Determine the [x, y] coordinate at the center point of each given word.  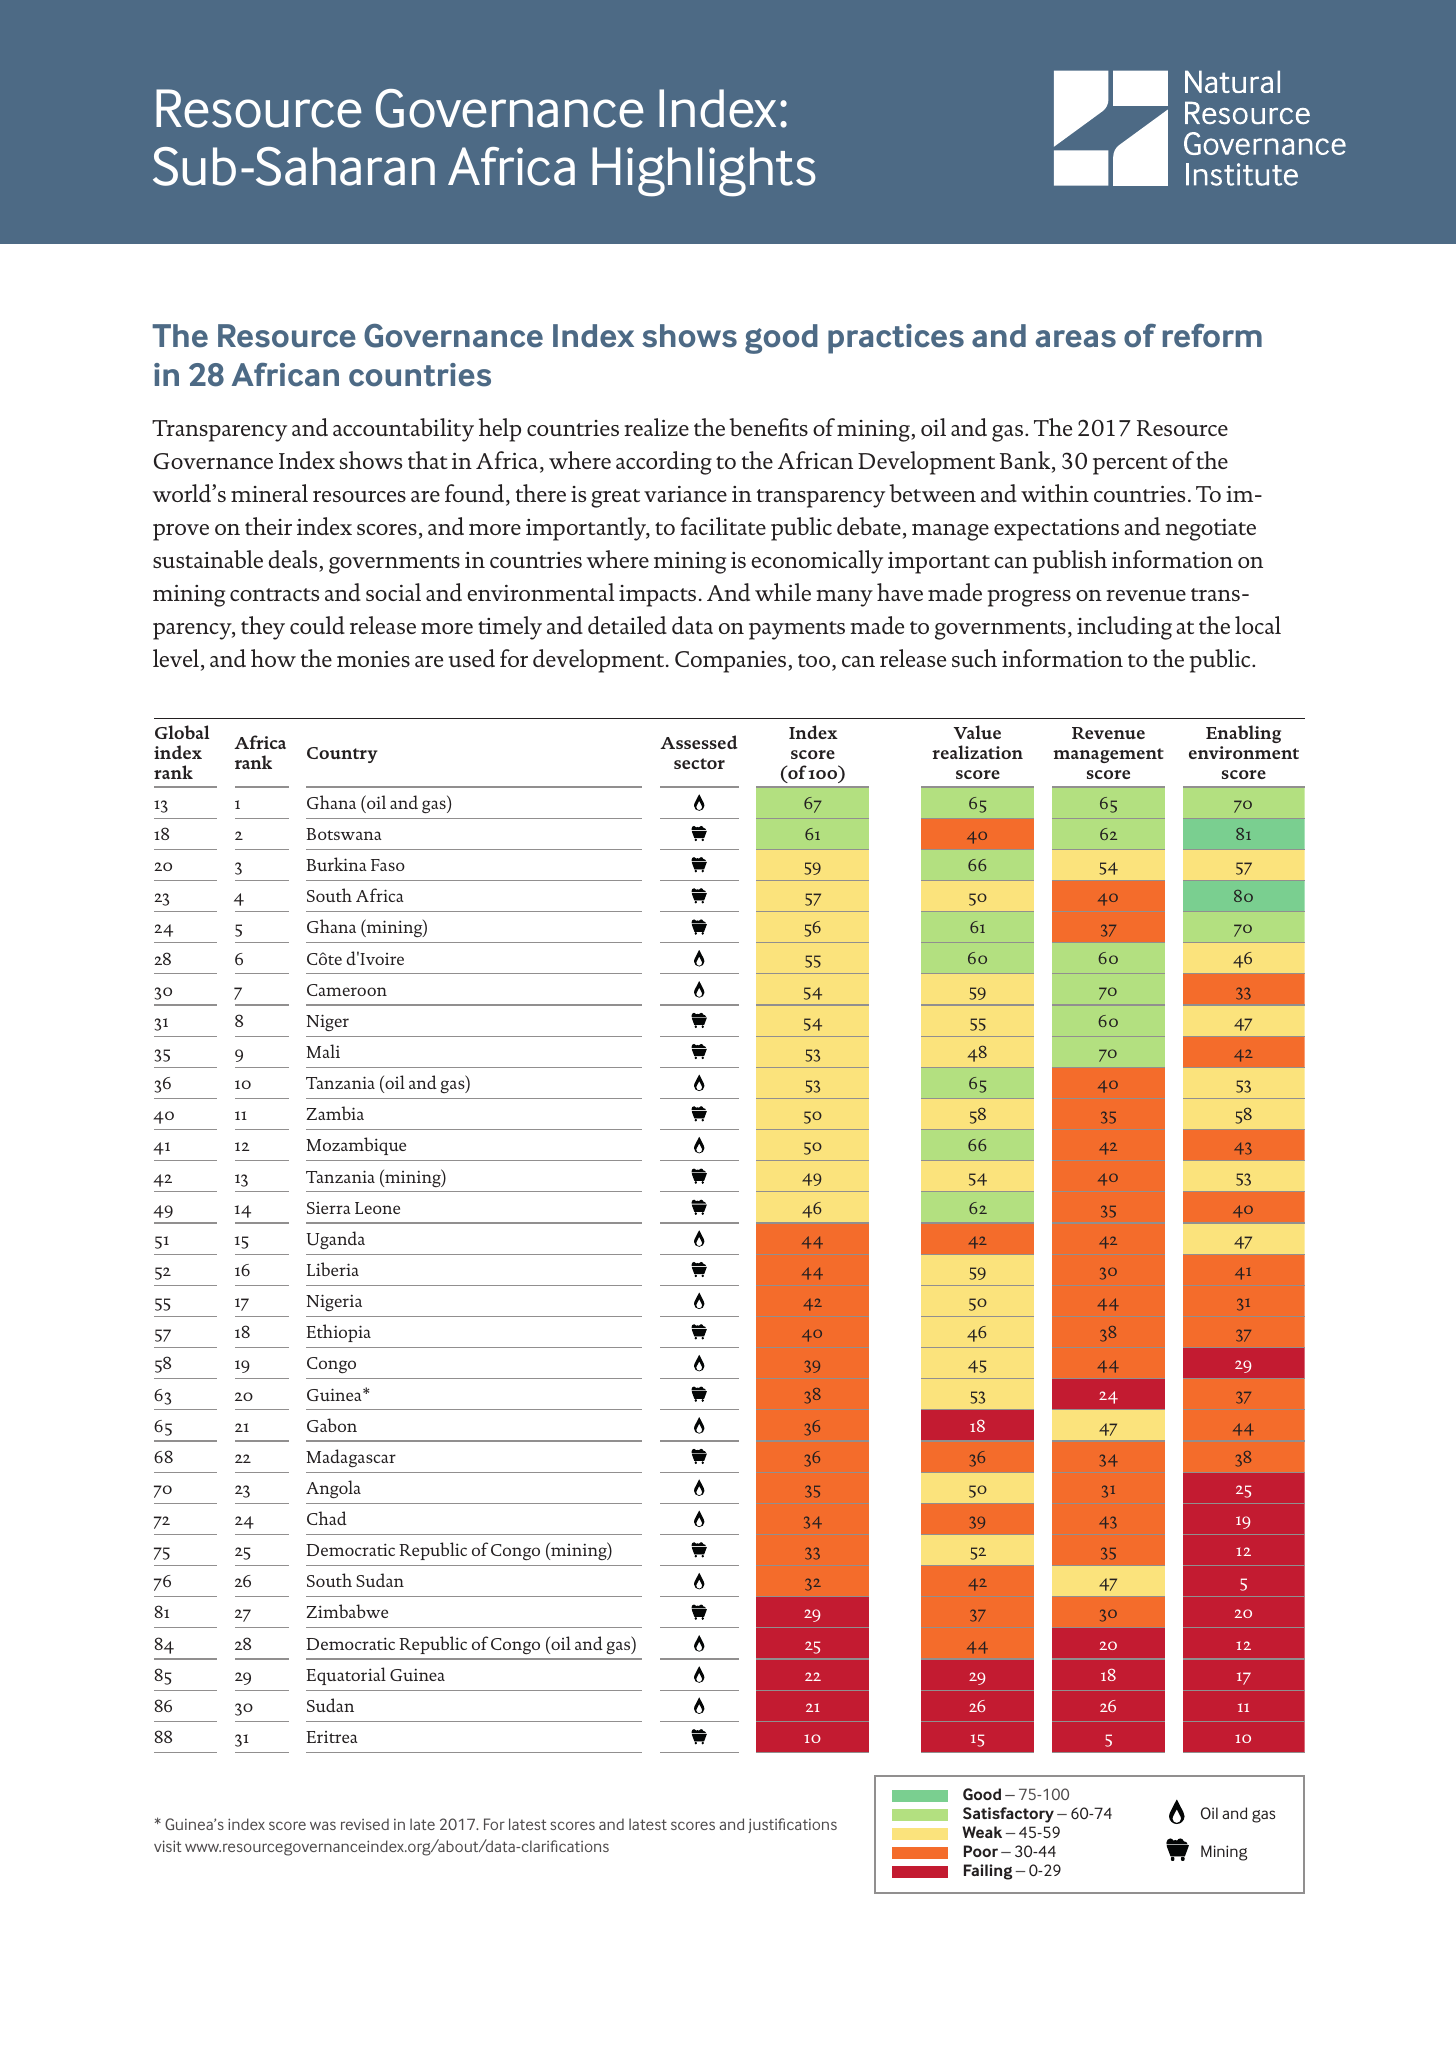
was [323, 1825]
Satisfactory [1008, 1815]
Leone [377, 1208]
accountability [403, 430]
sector [699, 763]
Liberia [333, 1269]
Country [342, 755]
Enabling [1243, 734]
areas [1076, 339]
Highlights [704, 172]
